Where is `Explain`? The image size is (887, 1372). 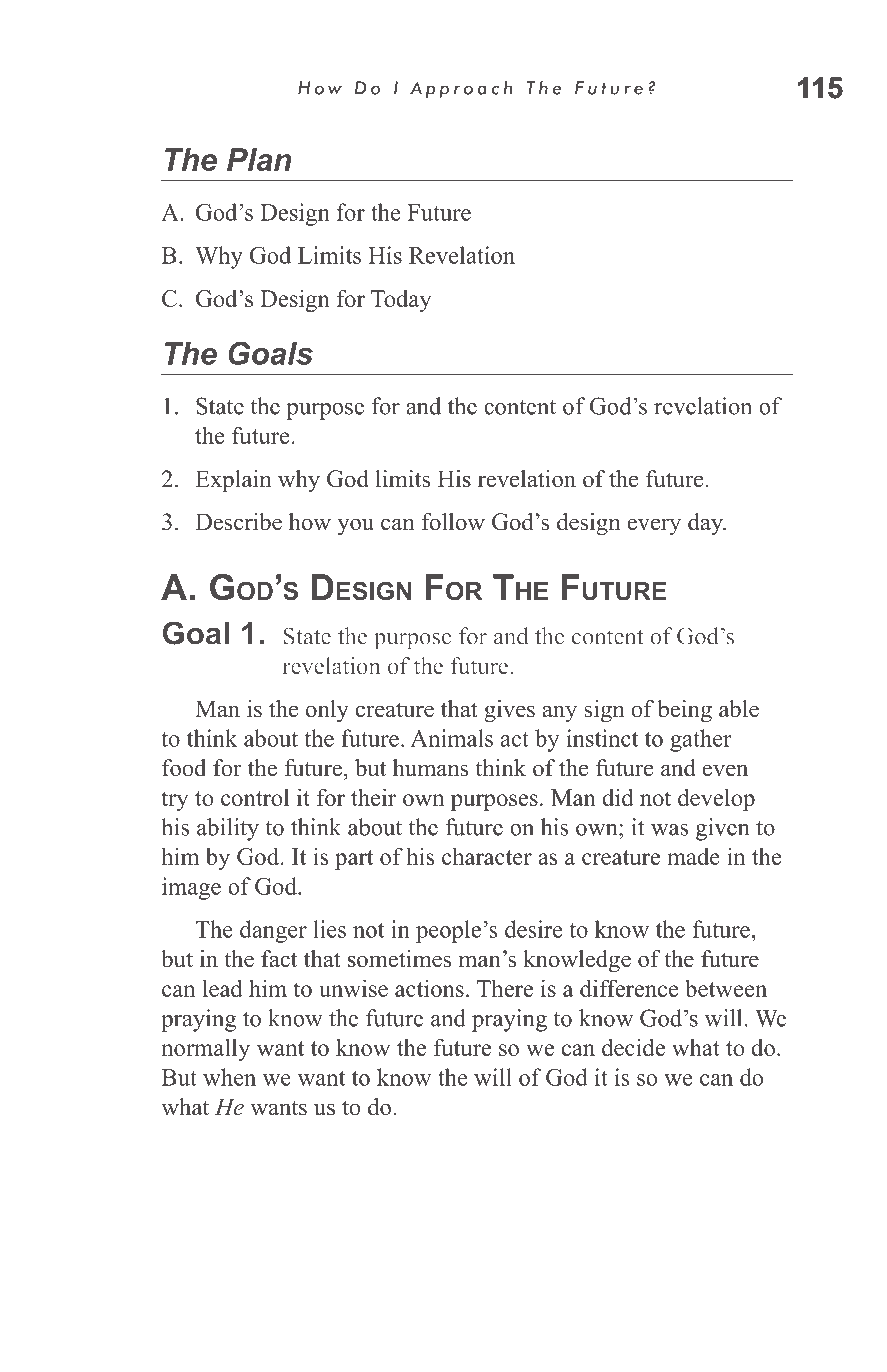
Explain is located at coordinates (233, 481).
